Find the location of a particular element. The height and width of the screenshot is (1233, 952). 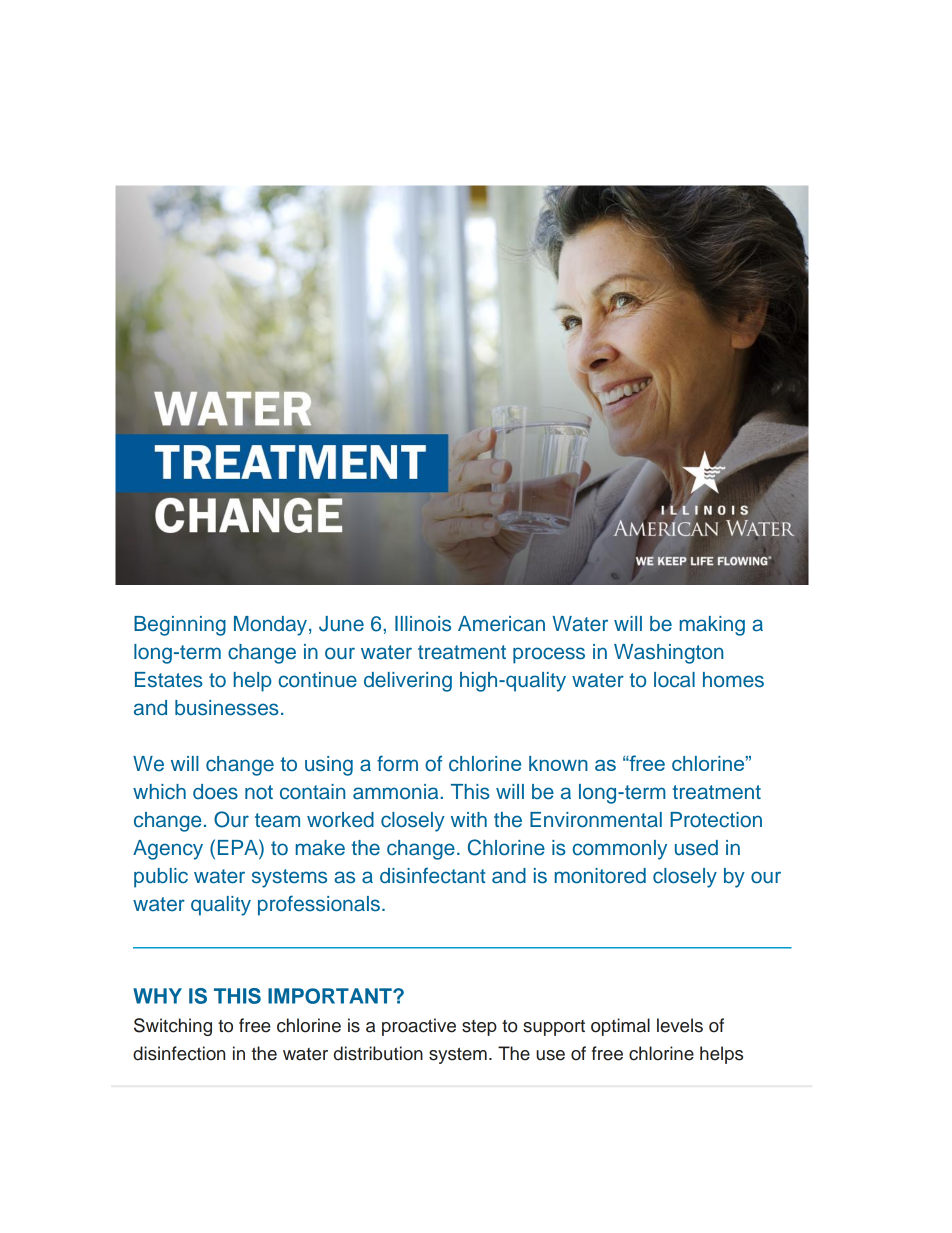

Monday is located at coordinates (270, 626).
